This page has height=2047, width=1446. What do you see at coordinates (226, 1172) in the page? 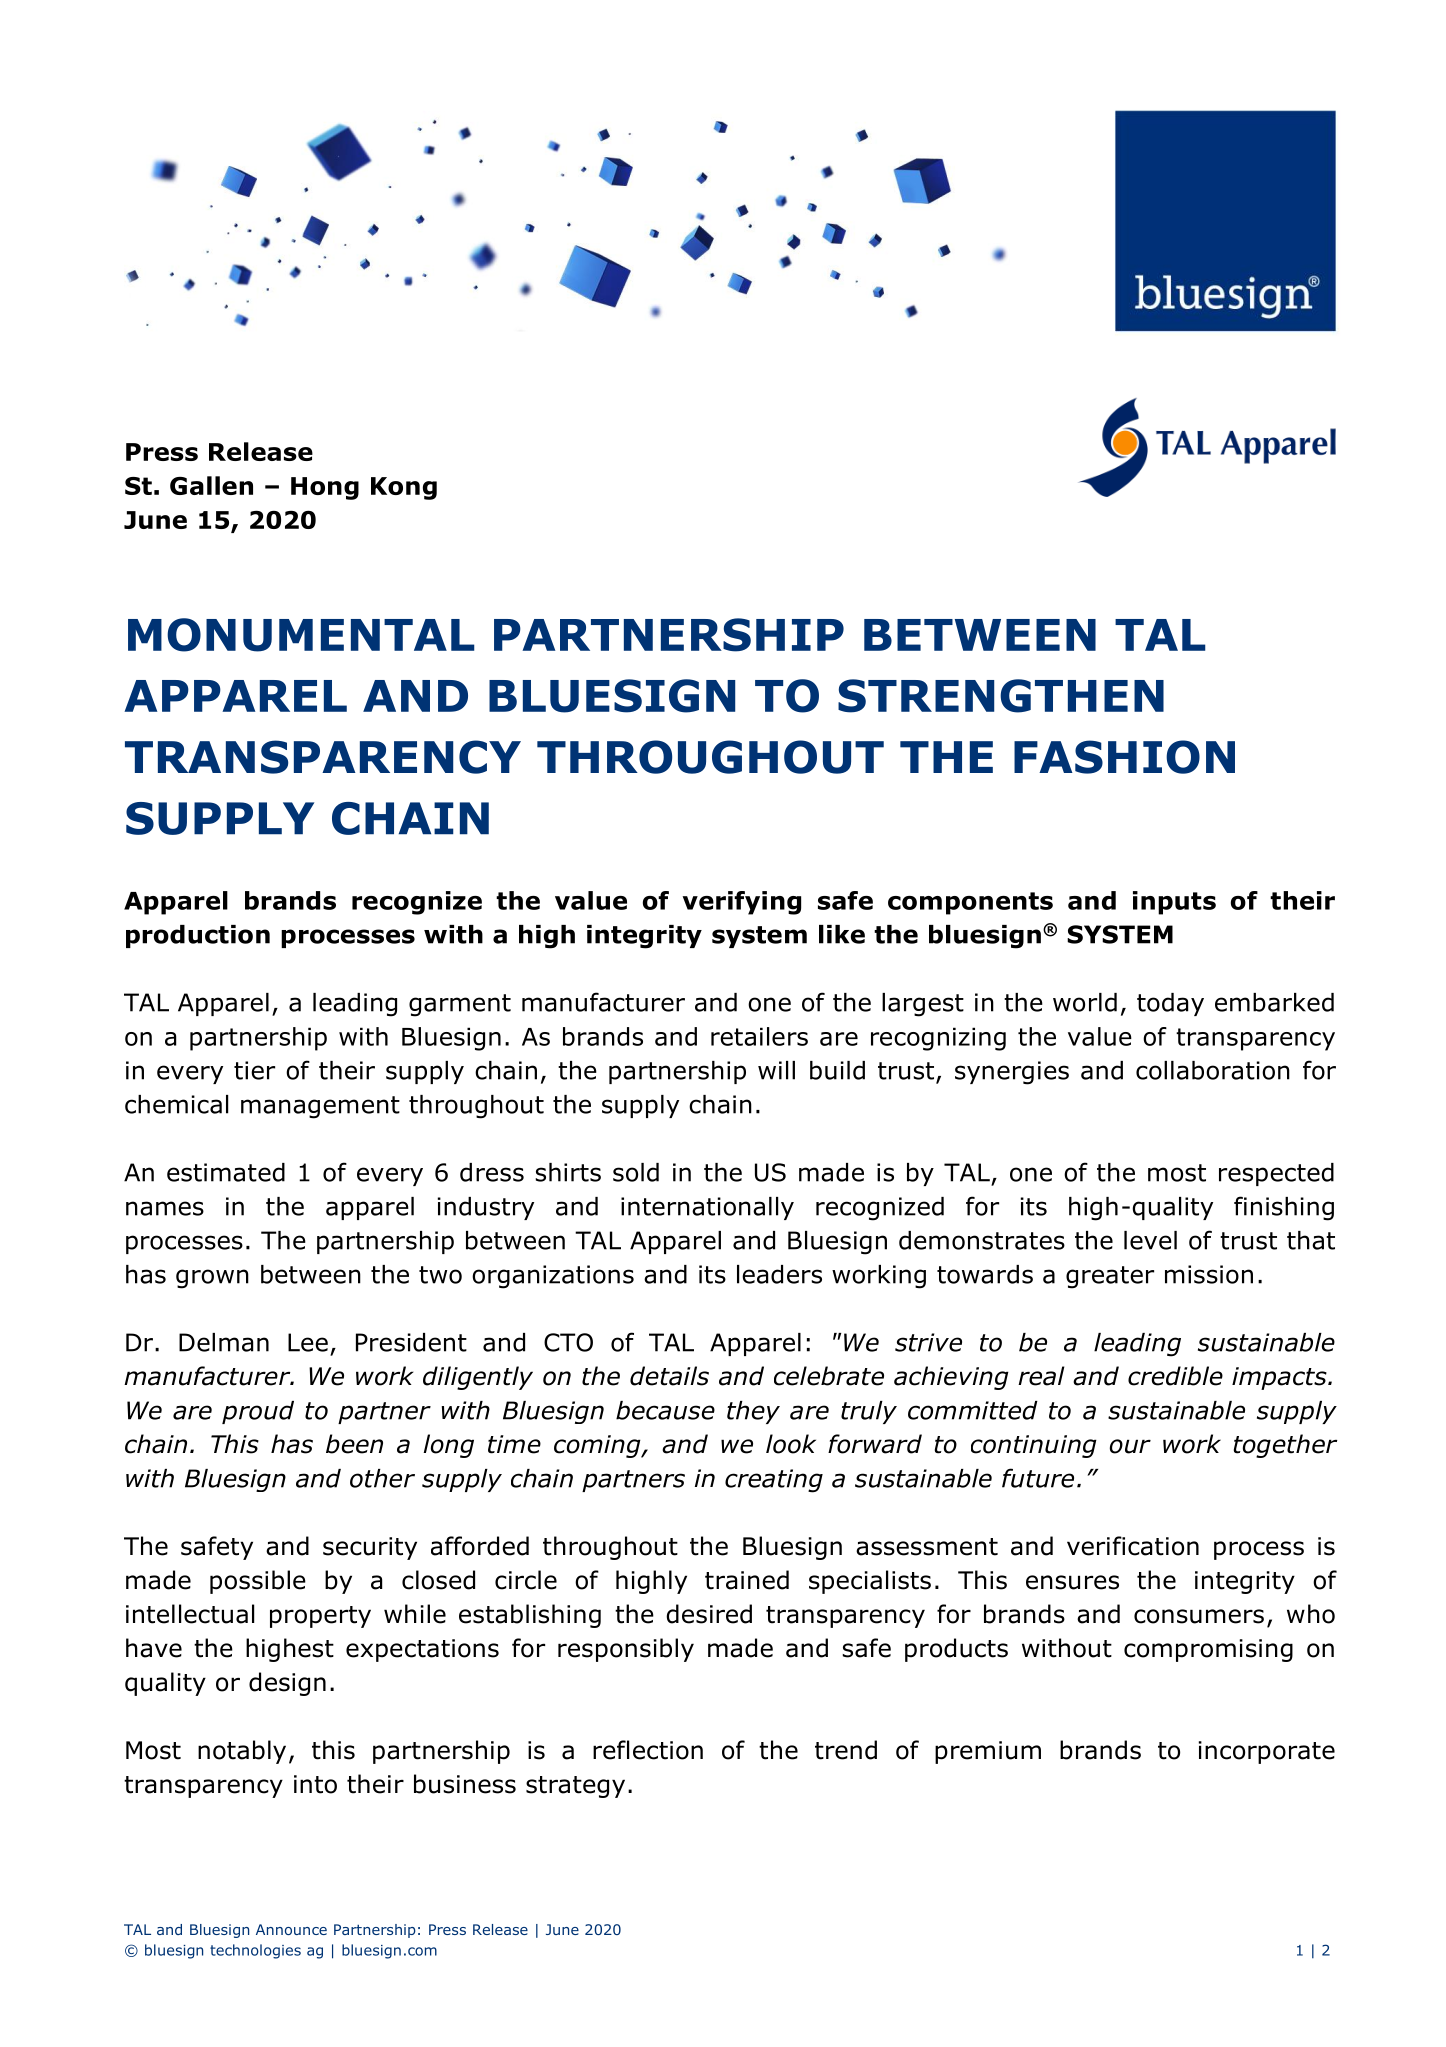
I see `estimated` at bounding box center [226, 1172].
